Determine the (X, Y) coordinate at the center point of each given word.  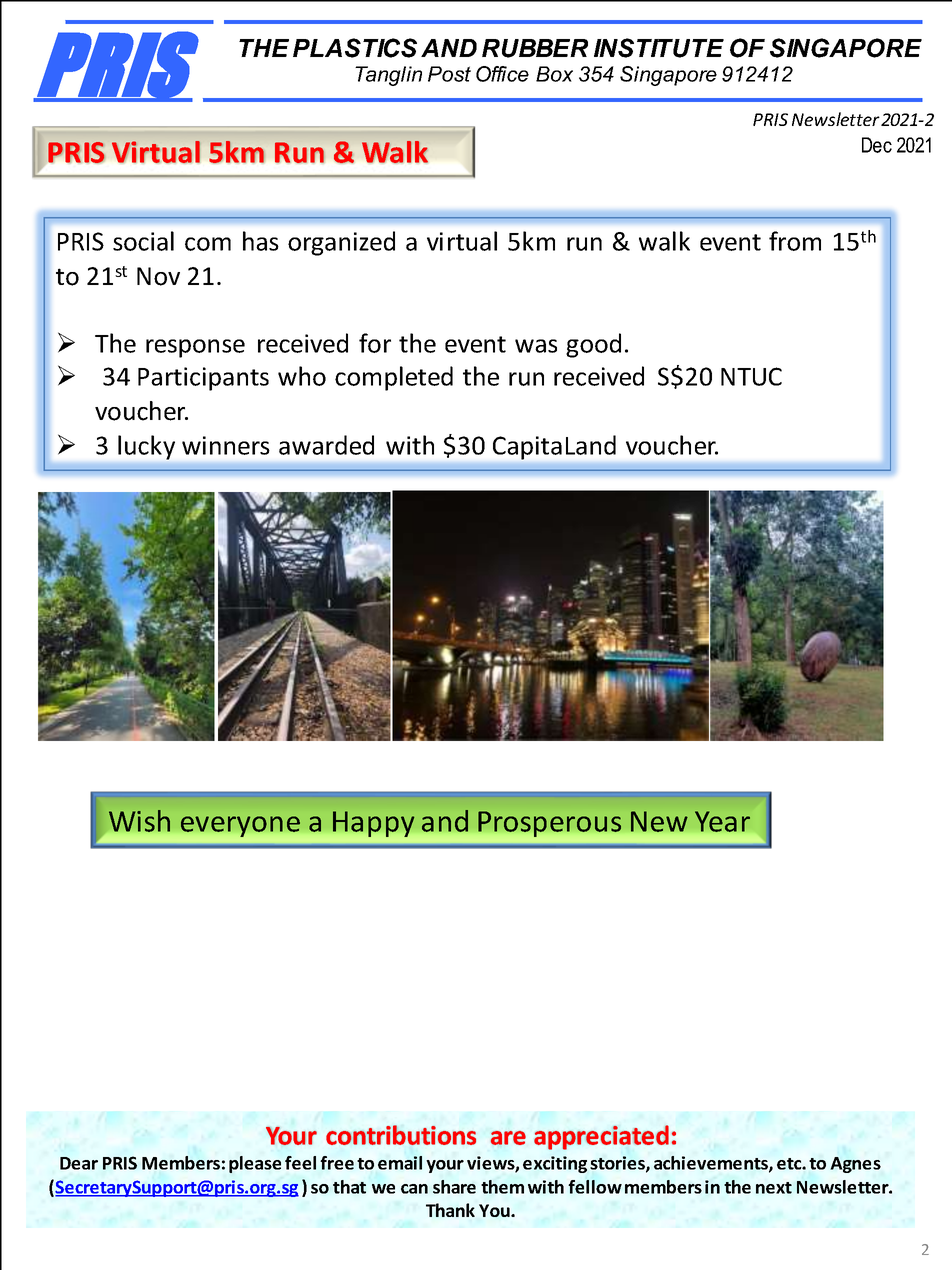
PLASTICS (355, 48)
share (454, 1187)
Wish (139, 821)
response (195, 348)
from (795, 241)
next (774, 1188)
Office (502, 74)
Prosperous (549, 824)
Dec (877, 145)
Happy (374, 824)
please (255, 1164)
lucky (146, 447)
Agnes (855, 1165)
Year (722, 821)
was (536, 346)
